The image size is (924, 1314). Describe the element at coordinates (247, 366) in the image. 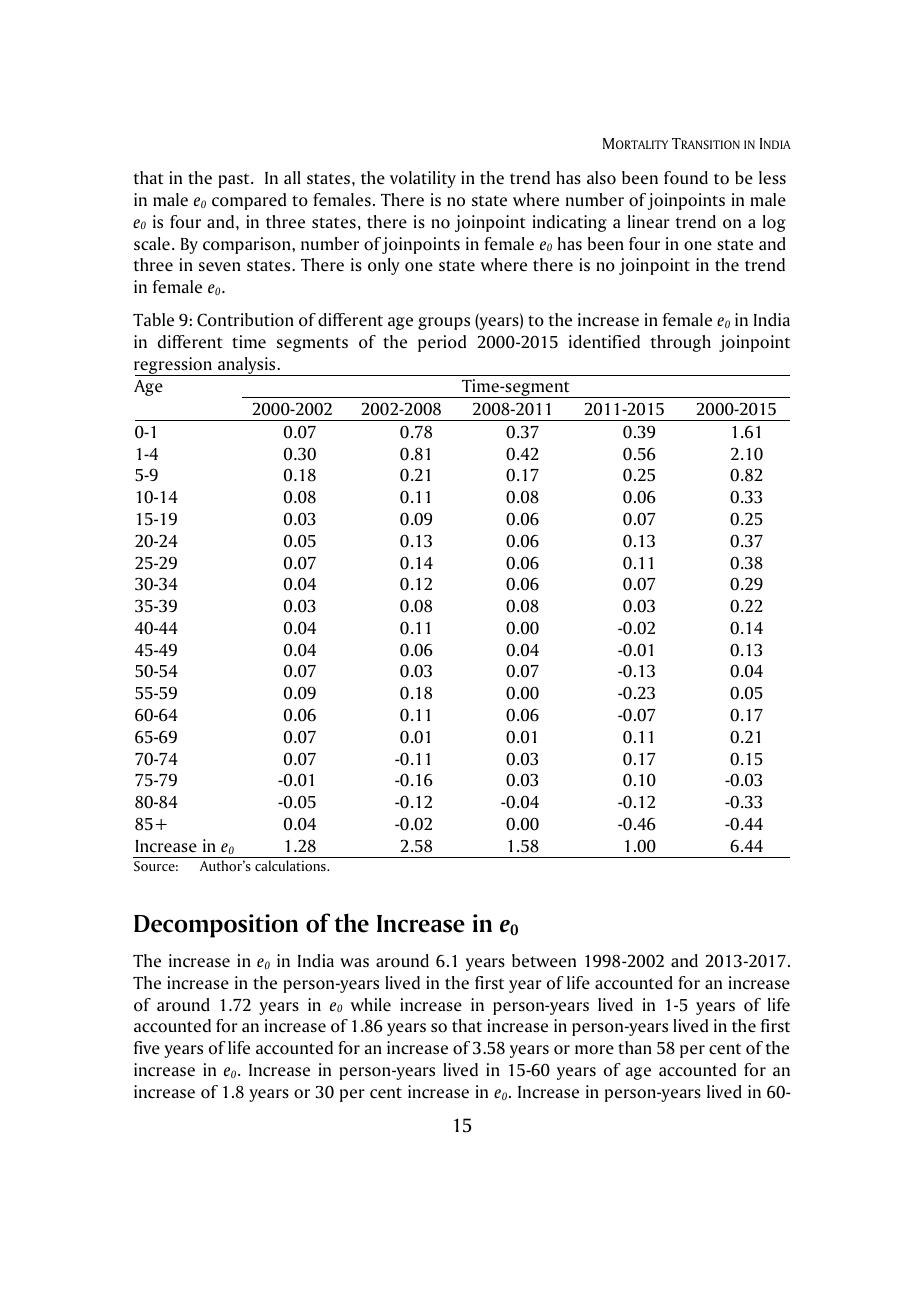

I see `analysis` at that location.
